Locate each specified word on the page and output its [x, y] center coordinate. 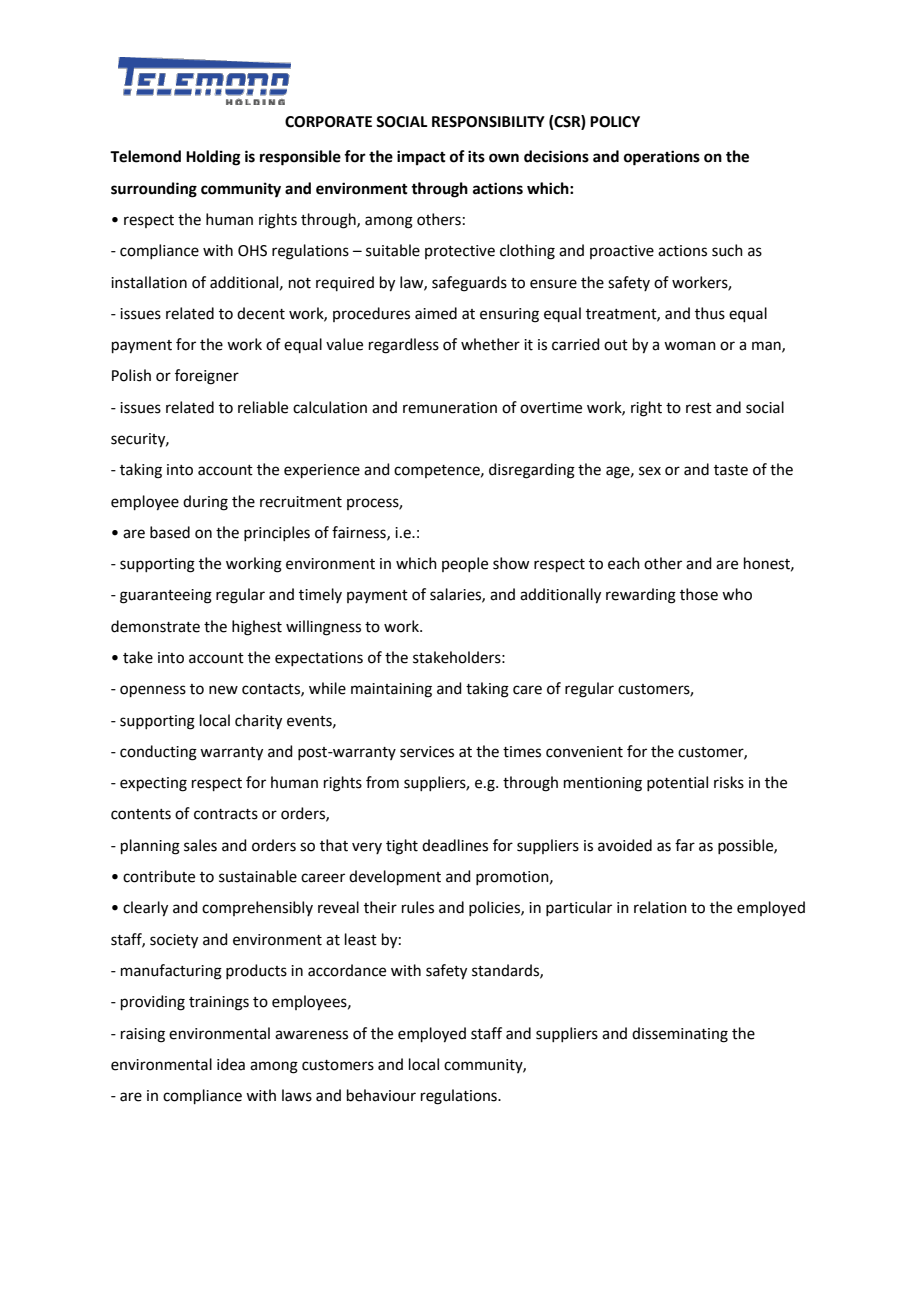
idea [231, 1064]
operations [662, 158]
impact [421, 158]
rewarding [641, 596]
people [465, 564]
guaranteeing [166, 596]
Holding [213, 158]
